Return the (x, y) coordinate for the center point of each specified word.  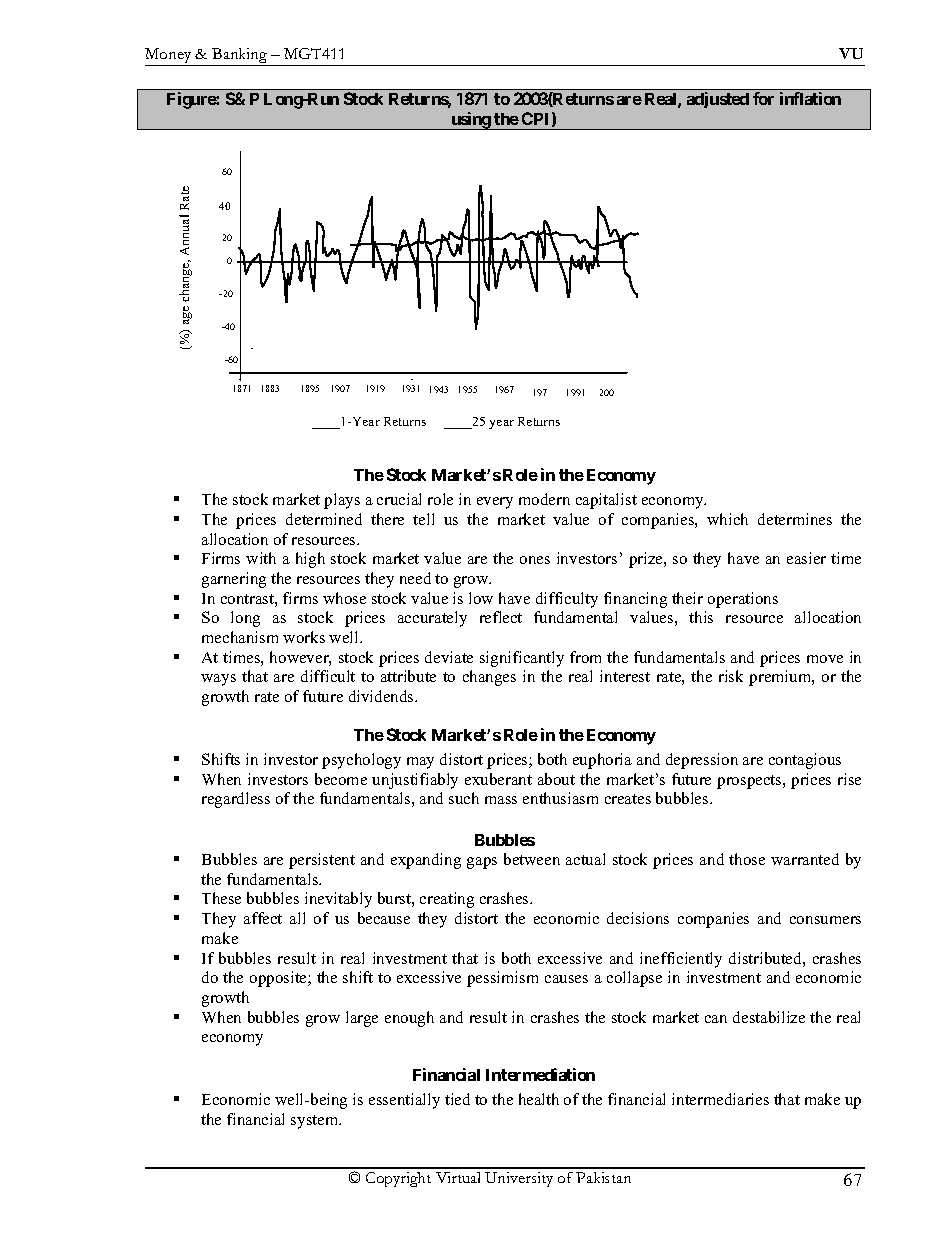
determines (795, 519)
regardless (236, 800)
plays (342, 501)
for (763, 98)
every (495, 503)
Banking (240, 57)
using (470, 121)
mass (501, 800)
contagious (805, 761)
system (316, 1122)
